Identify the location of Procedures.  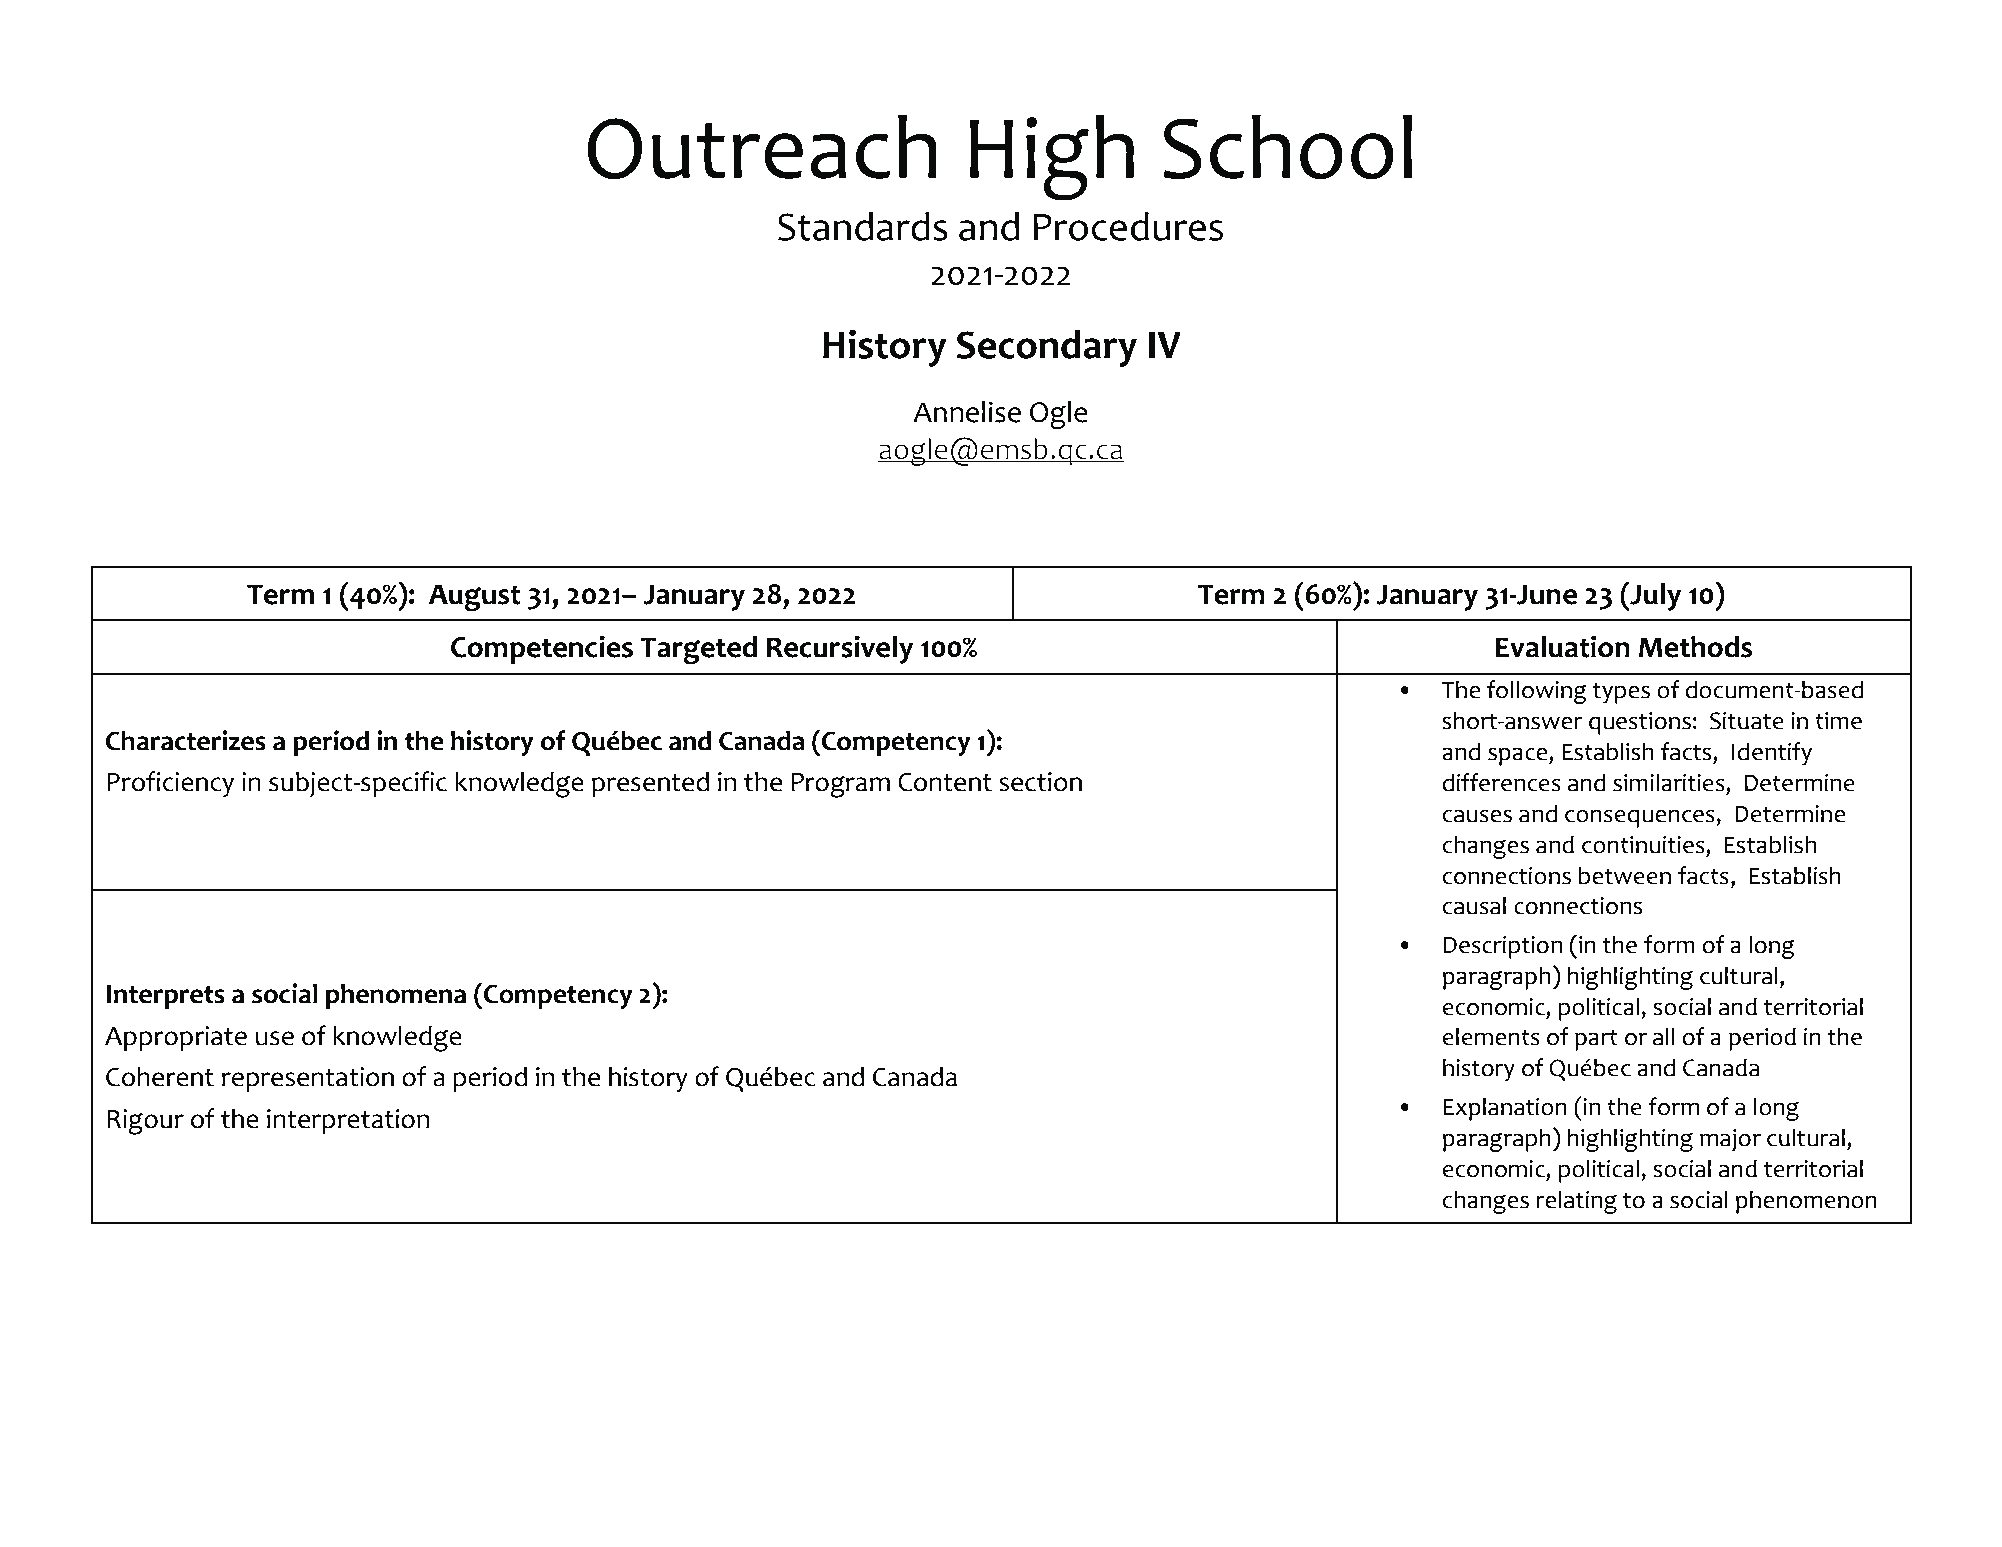
(1128, 226).
